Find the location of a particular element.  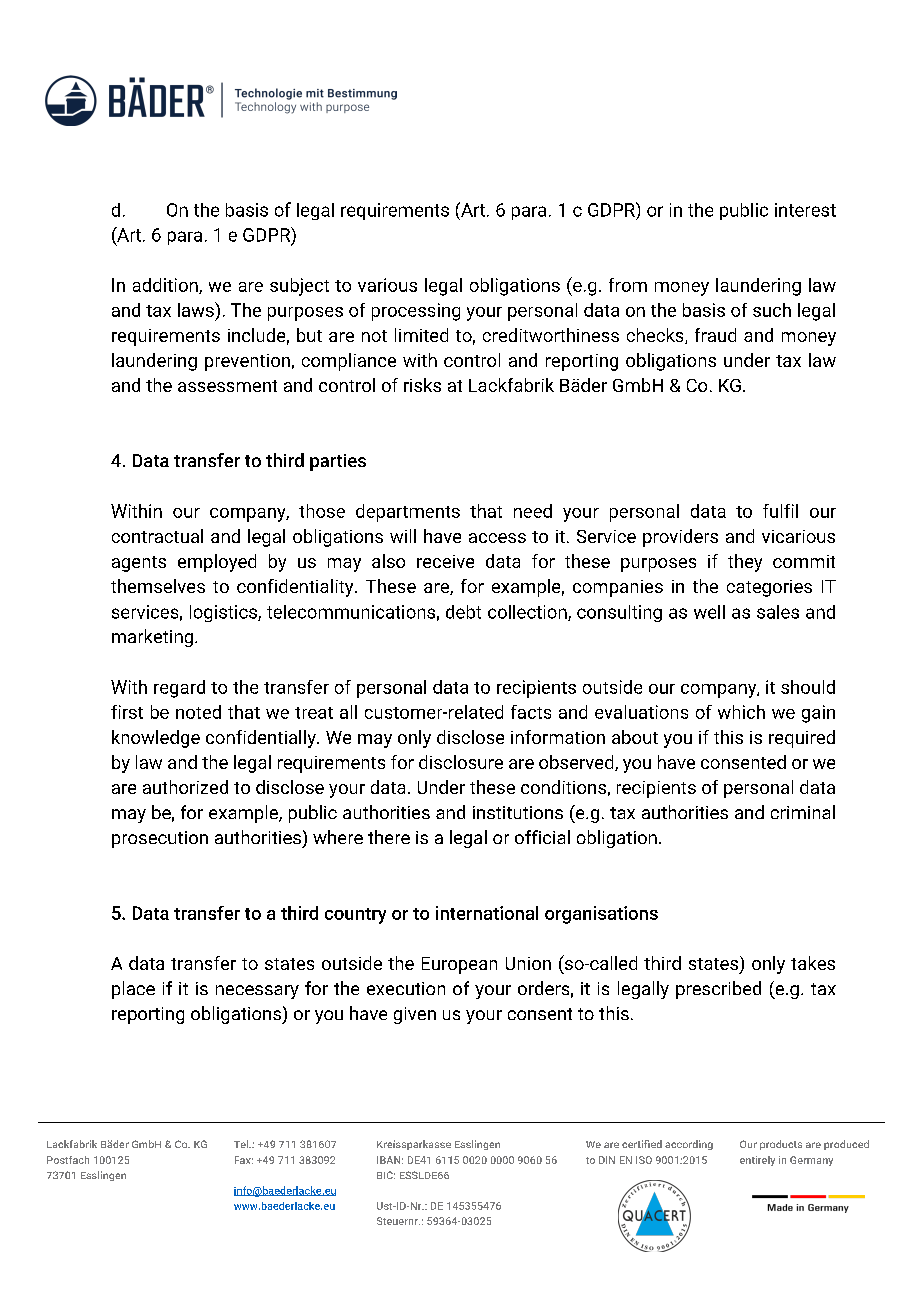

European is located at coordinates (459, 965).
